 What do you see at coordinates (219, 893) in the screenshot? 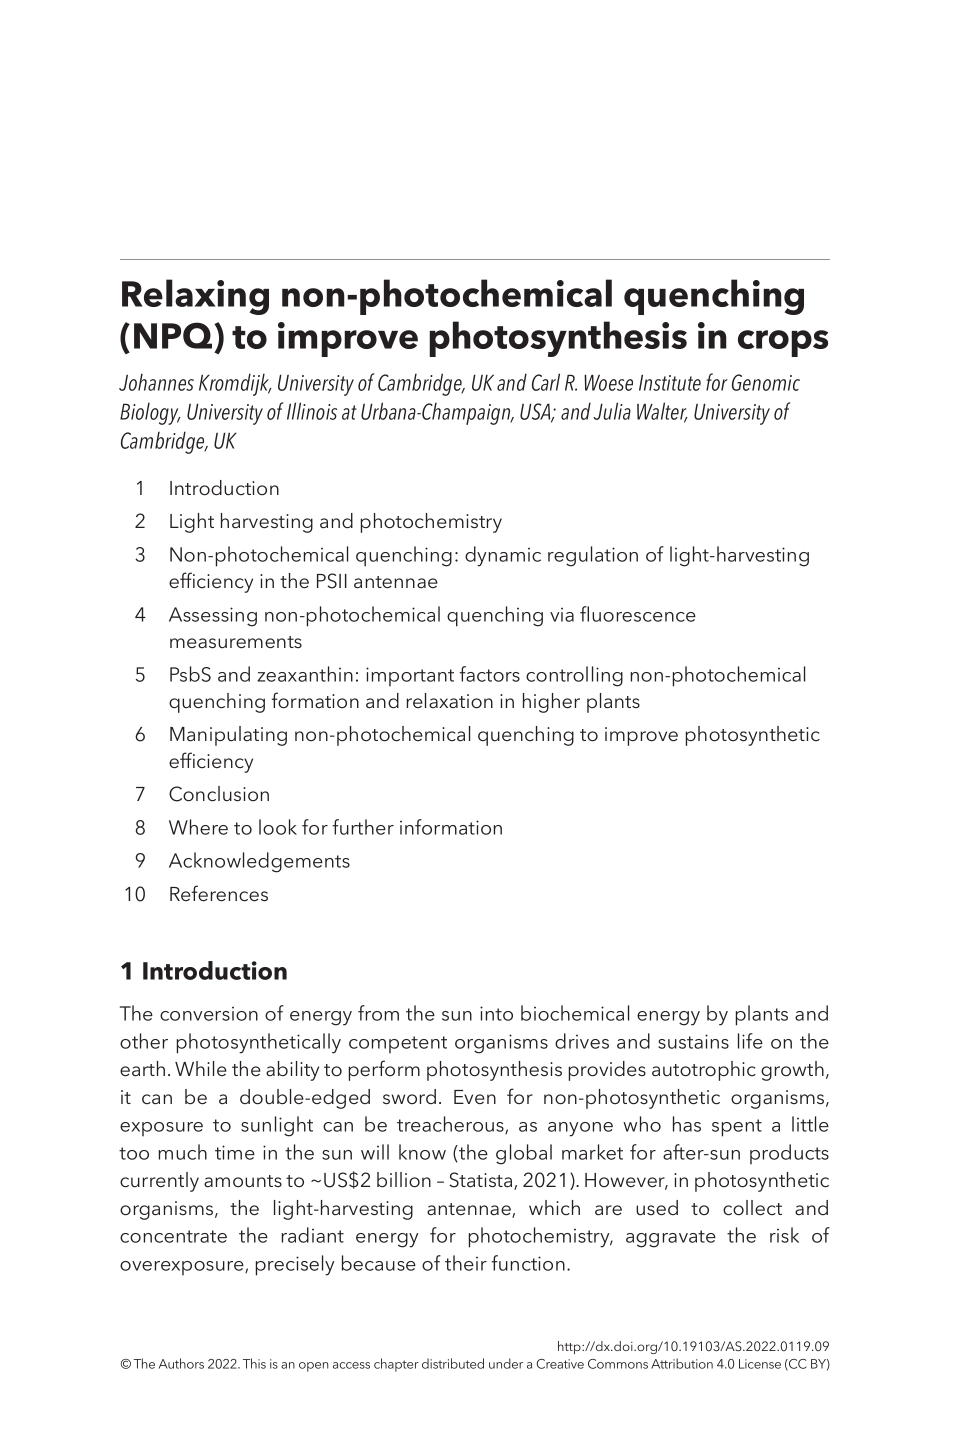
I see `References` at bounding box center [219, 893].
